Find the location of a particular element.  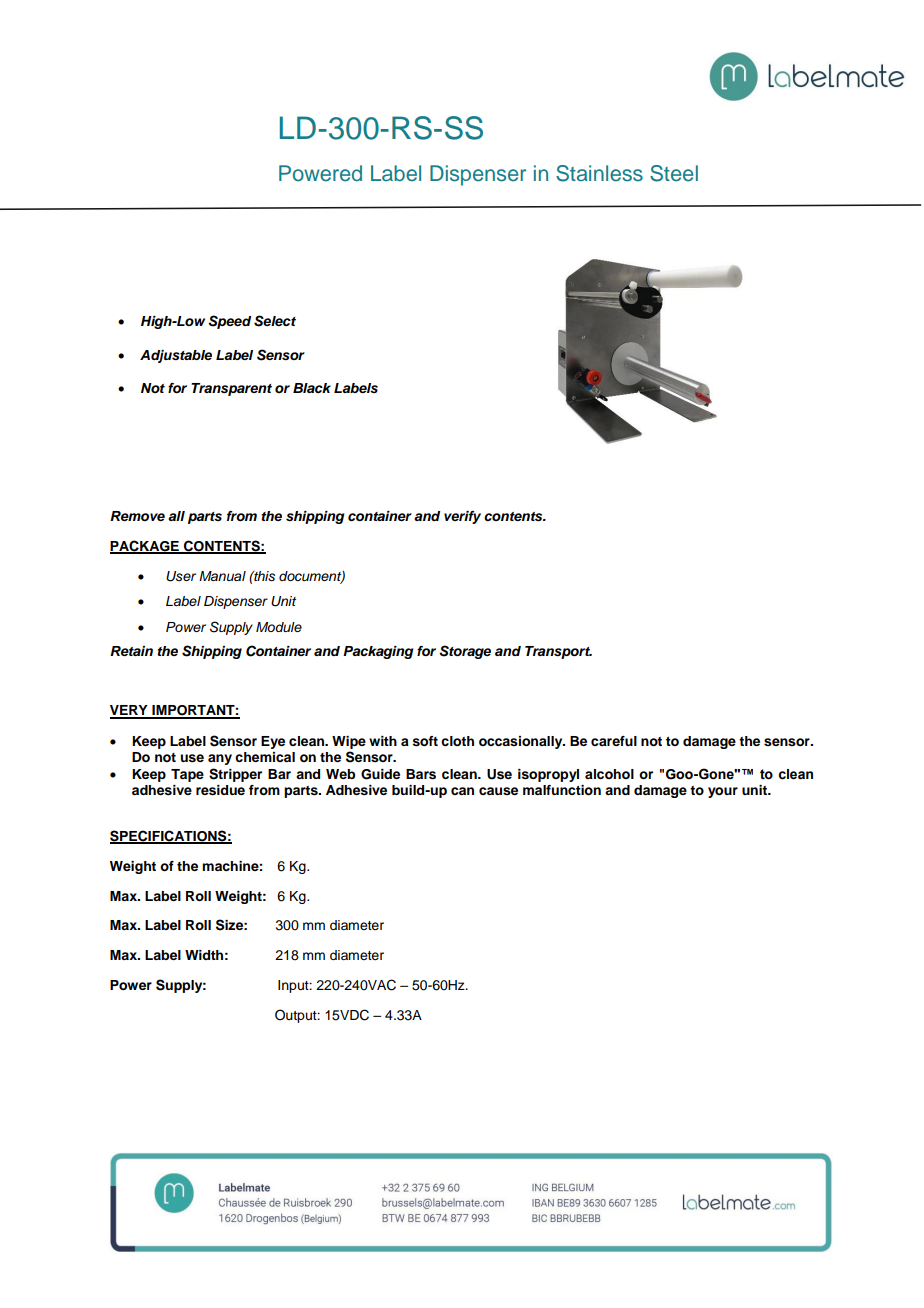

careful is located at coordinates (614, 741).
